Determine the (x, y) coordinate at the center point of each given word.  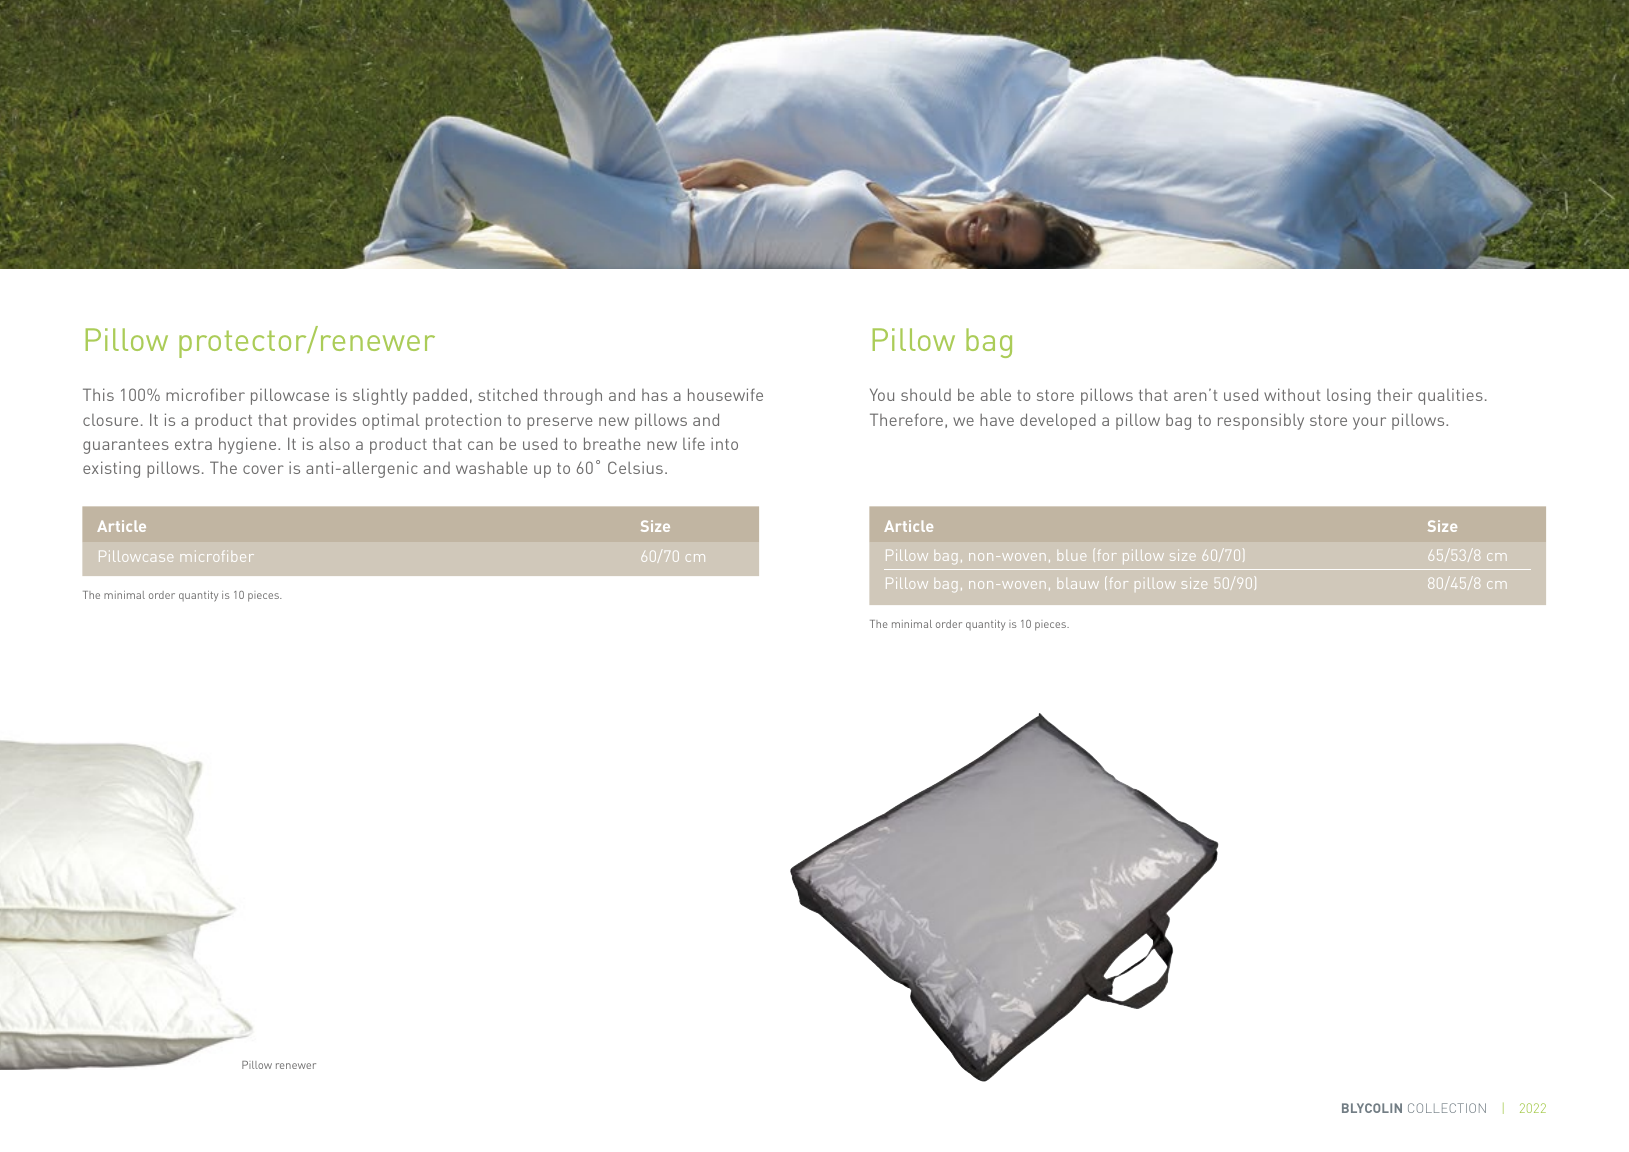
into (724, 443)
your (1369, 423)
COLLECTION (1447, 1108)
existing (111, 469)
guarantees (126, 446)
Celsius (635, 467)
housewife (725, 394)
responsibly (1261, 421)
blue (1072, 557)
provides (325, 421)
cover (263, 469)
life (694, 443)
